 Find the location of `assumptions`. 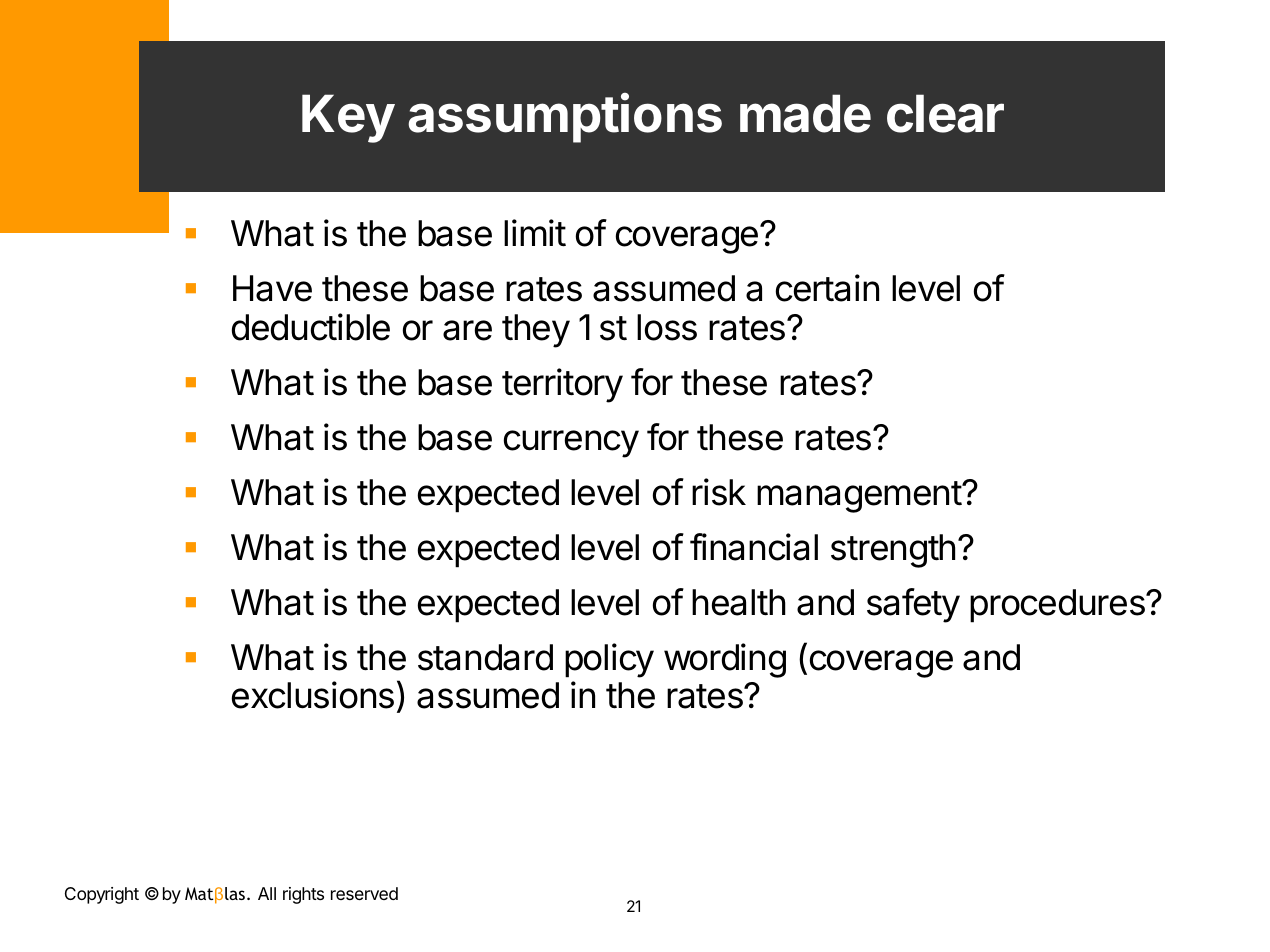

assumptions is located at coordinates (565, 118).
